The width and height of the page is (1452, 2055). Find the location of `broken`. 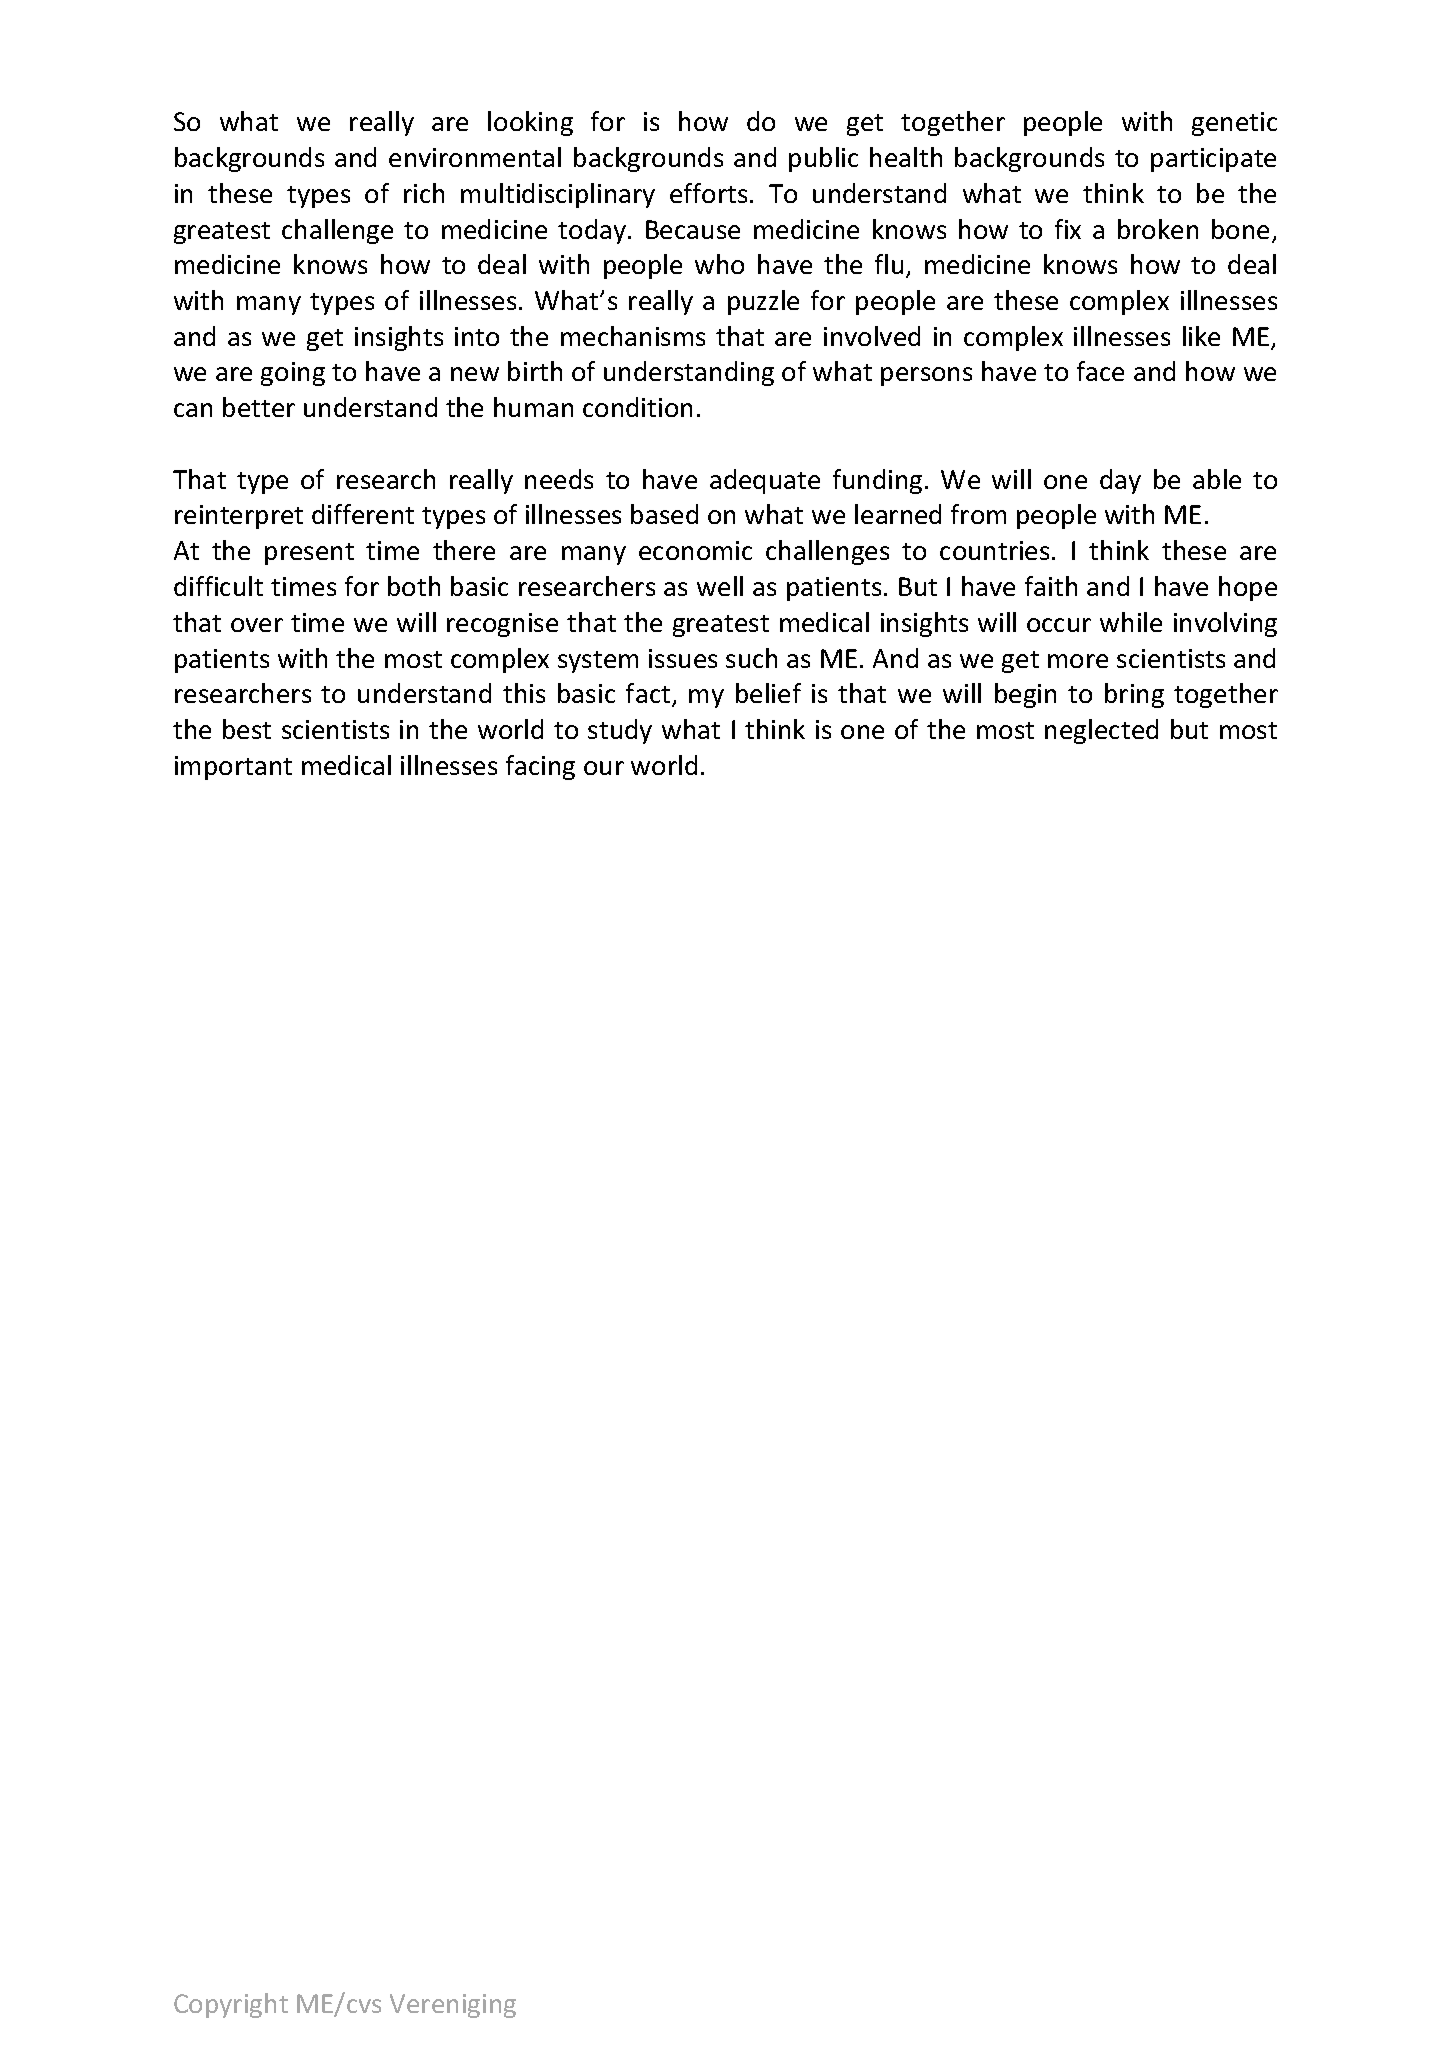

broken is located at coordinates (1158, 229).
